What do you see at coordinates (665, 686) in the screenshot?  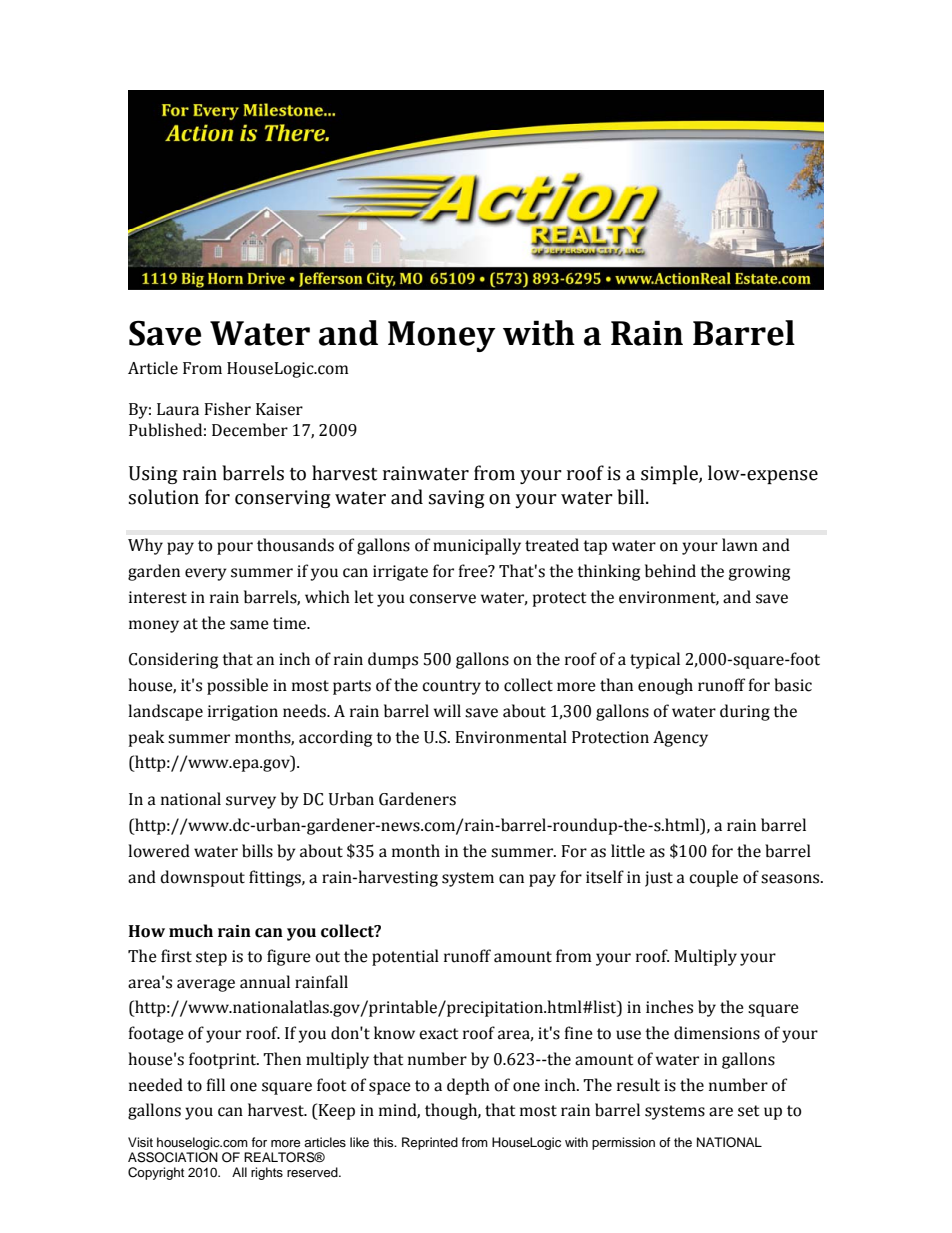 I see `enough` at bounding box center [665, 686].
